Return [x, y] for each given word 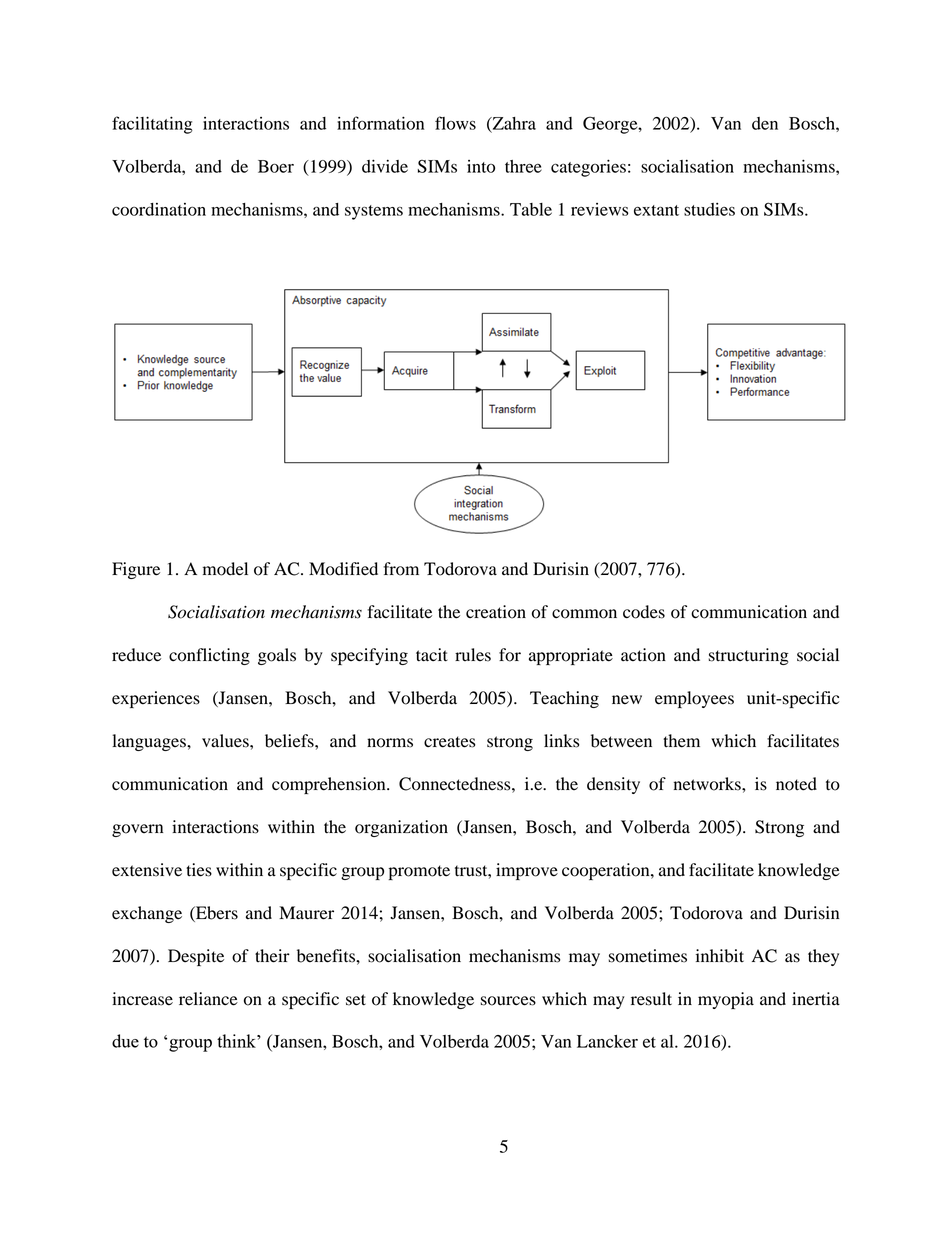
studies [709, 209]
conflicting [209, 656]
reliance [208, 999]
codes [644, 612]
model [225, 569]
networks [708, 784]
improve [527, 871]
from [401, 569]
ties [199, 870]
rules [473, 655]
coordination [159, 209]
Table [531, 209]
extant [656, 210]
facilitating [152, 125]
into [481, 166]
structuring [749, 656]
